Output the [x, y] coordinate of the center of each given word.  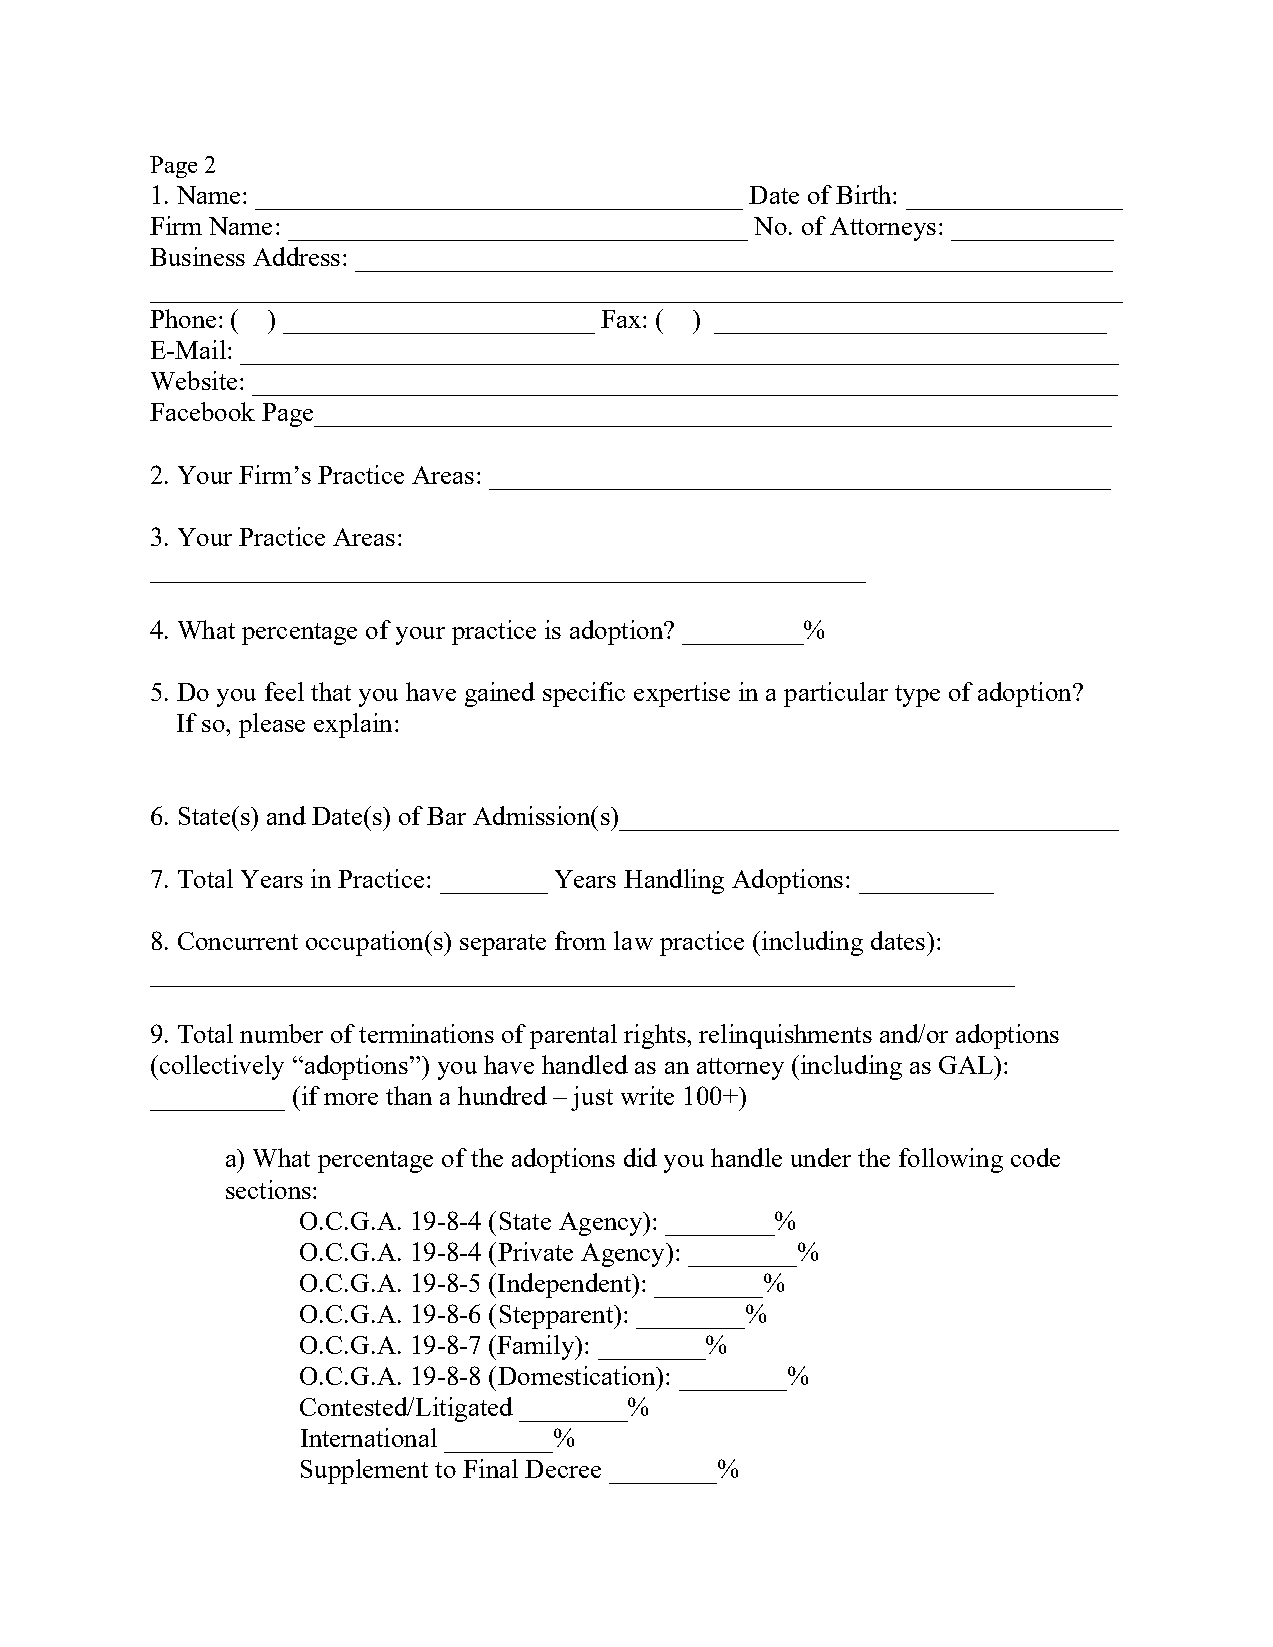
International [369, 1437]
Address [296, 256]
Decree [563, 1469]
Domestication [578, 1375]
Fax [622, 319]
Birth [865, 194]
